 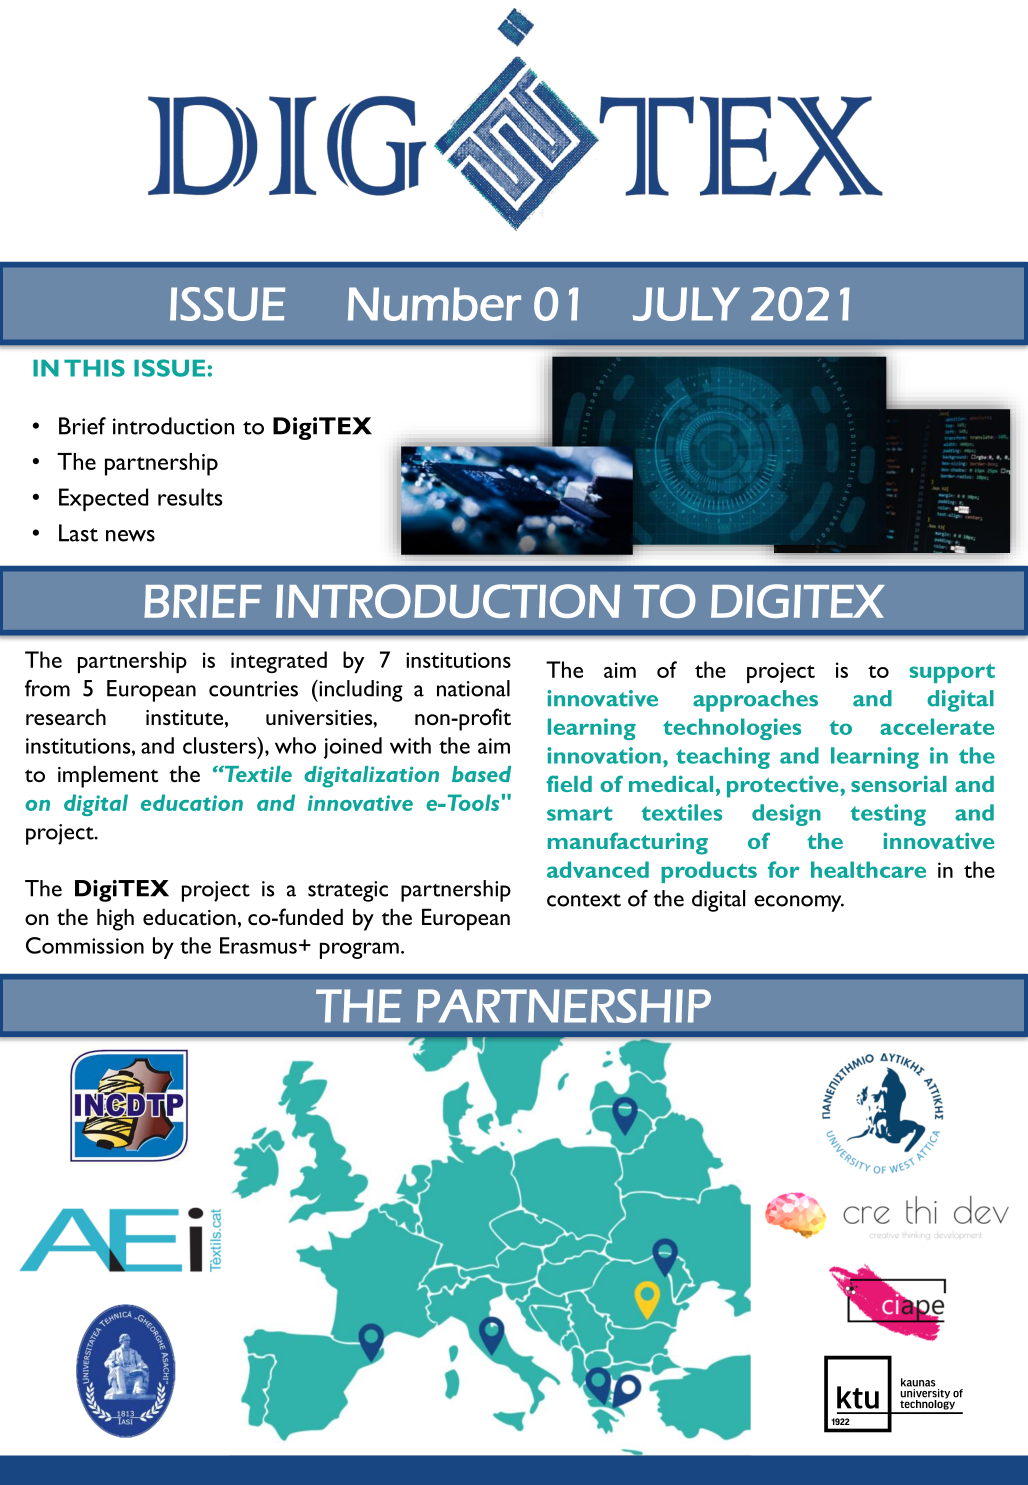 I want to click on implement, so click(x=108, y=776).
